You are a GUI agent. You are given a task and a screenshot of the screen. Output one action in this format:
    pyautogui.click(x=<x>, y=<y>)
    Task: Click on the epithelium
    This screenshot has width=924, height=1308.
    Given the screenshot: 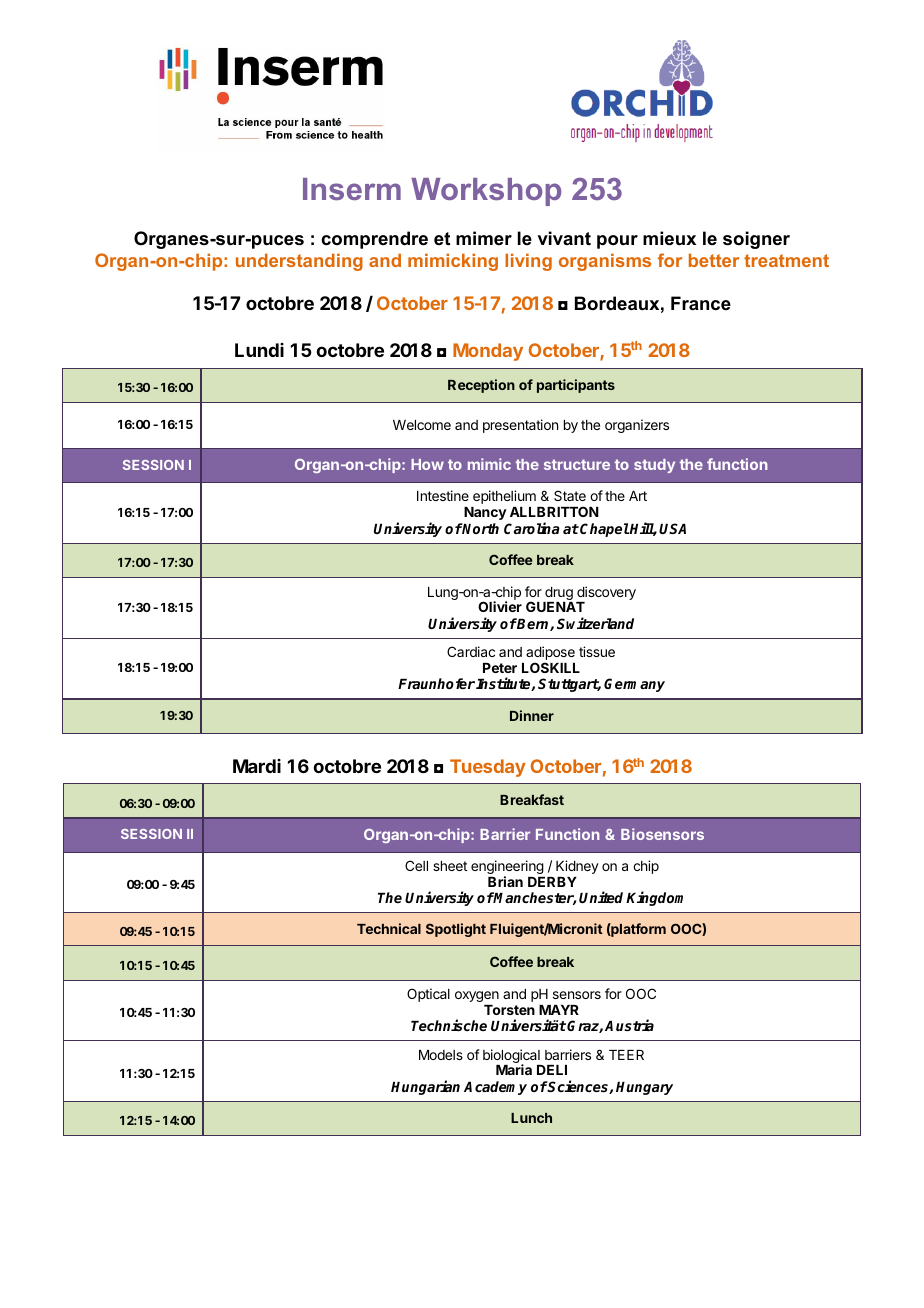 What is the action you would take?
    pyautogui.click(x=504, y=497)
